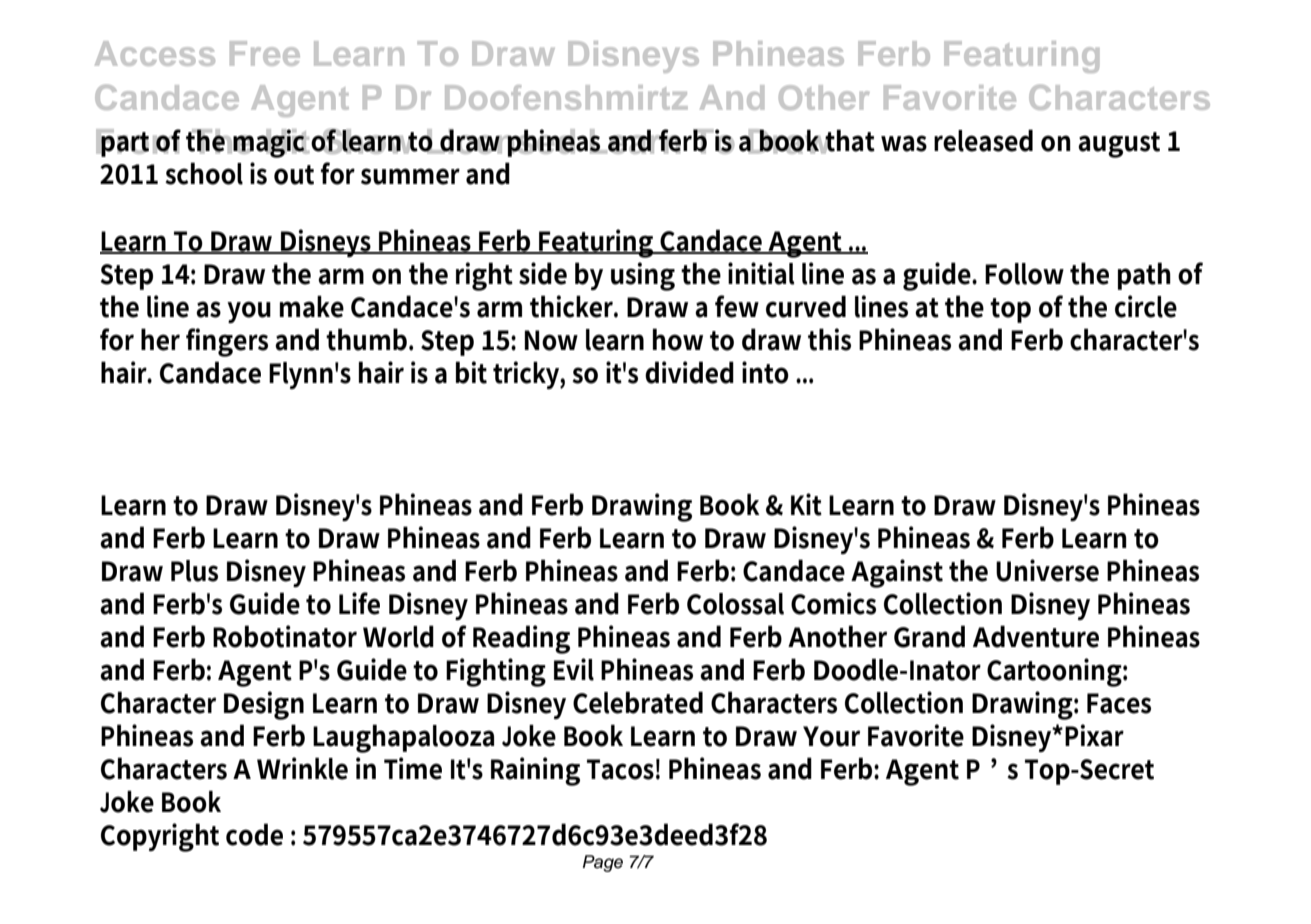 The image size is (1311, 924). I want to click on Free, so click(265, 53).
